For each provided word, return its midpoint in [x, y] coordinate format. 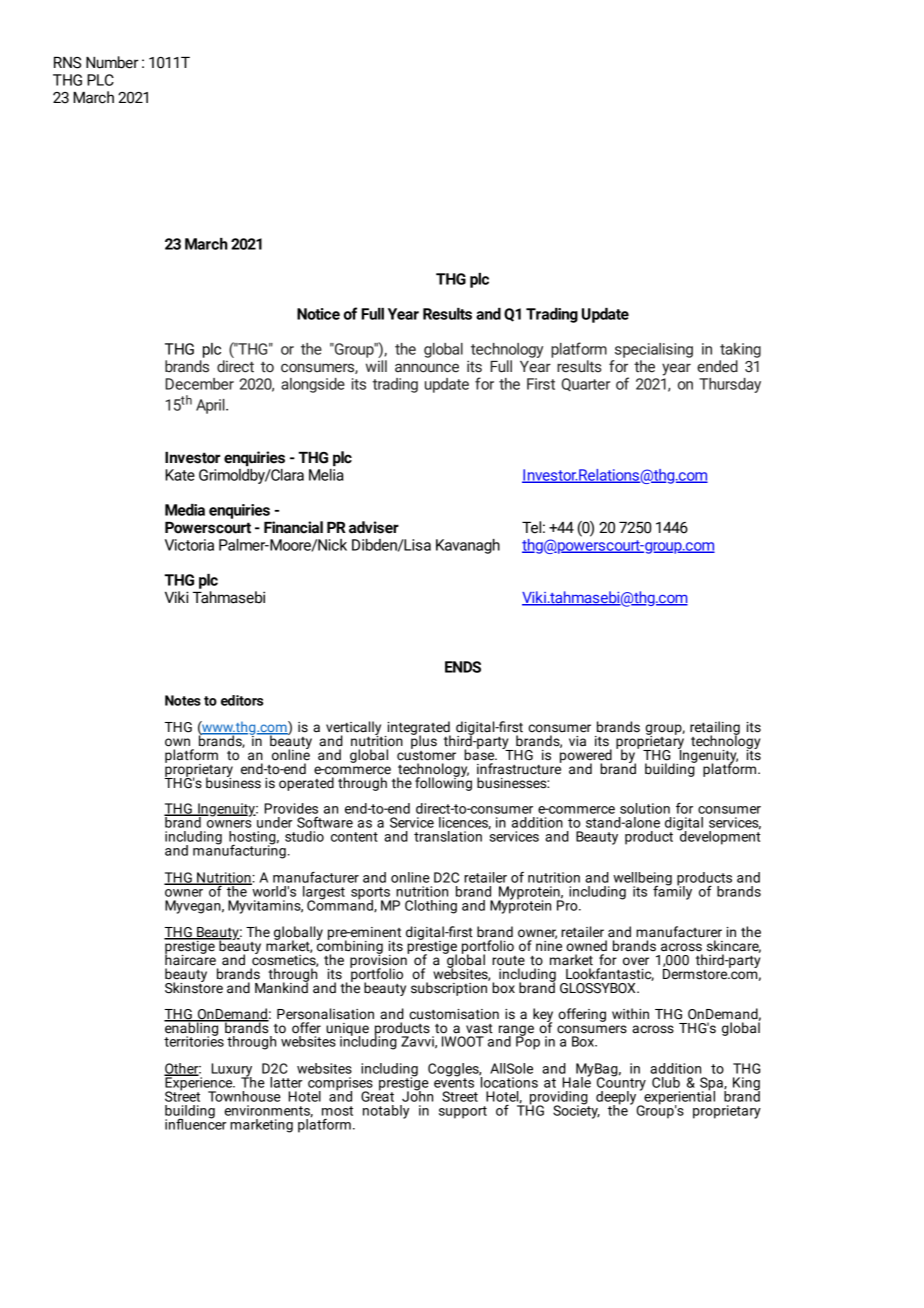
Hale [576, 1081]
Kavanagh [468, 546]
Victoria [189, 545]
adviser [374, 527]
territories [194, 1040]
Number [112, 62]
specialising [654, 350]
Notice [318, 314]
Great [377, 1095]
